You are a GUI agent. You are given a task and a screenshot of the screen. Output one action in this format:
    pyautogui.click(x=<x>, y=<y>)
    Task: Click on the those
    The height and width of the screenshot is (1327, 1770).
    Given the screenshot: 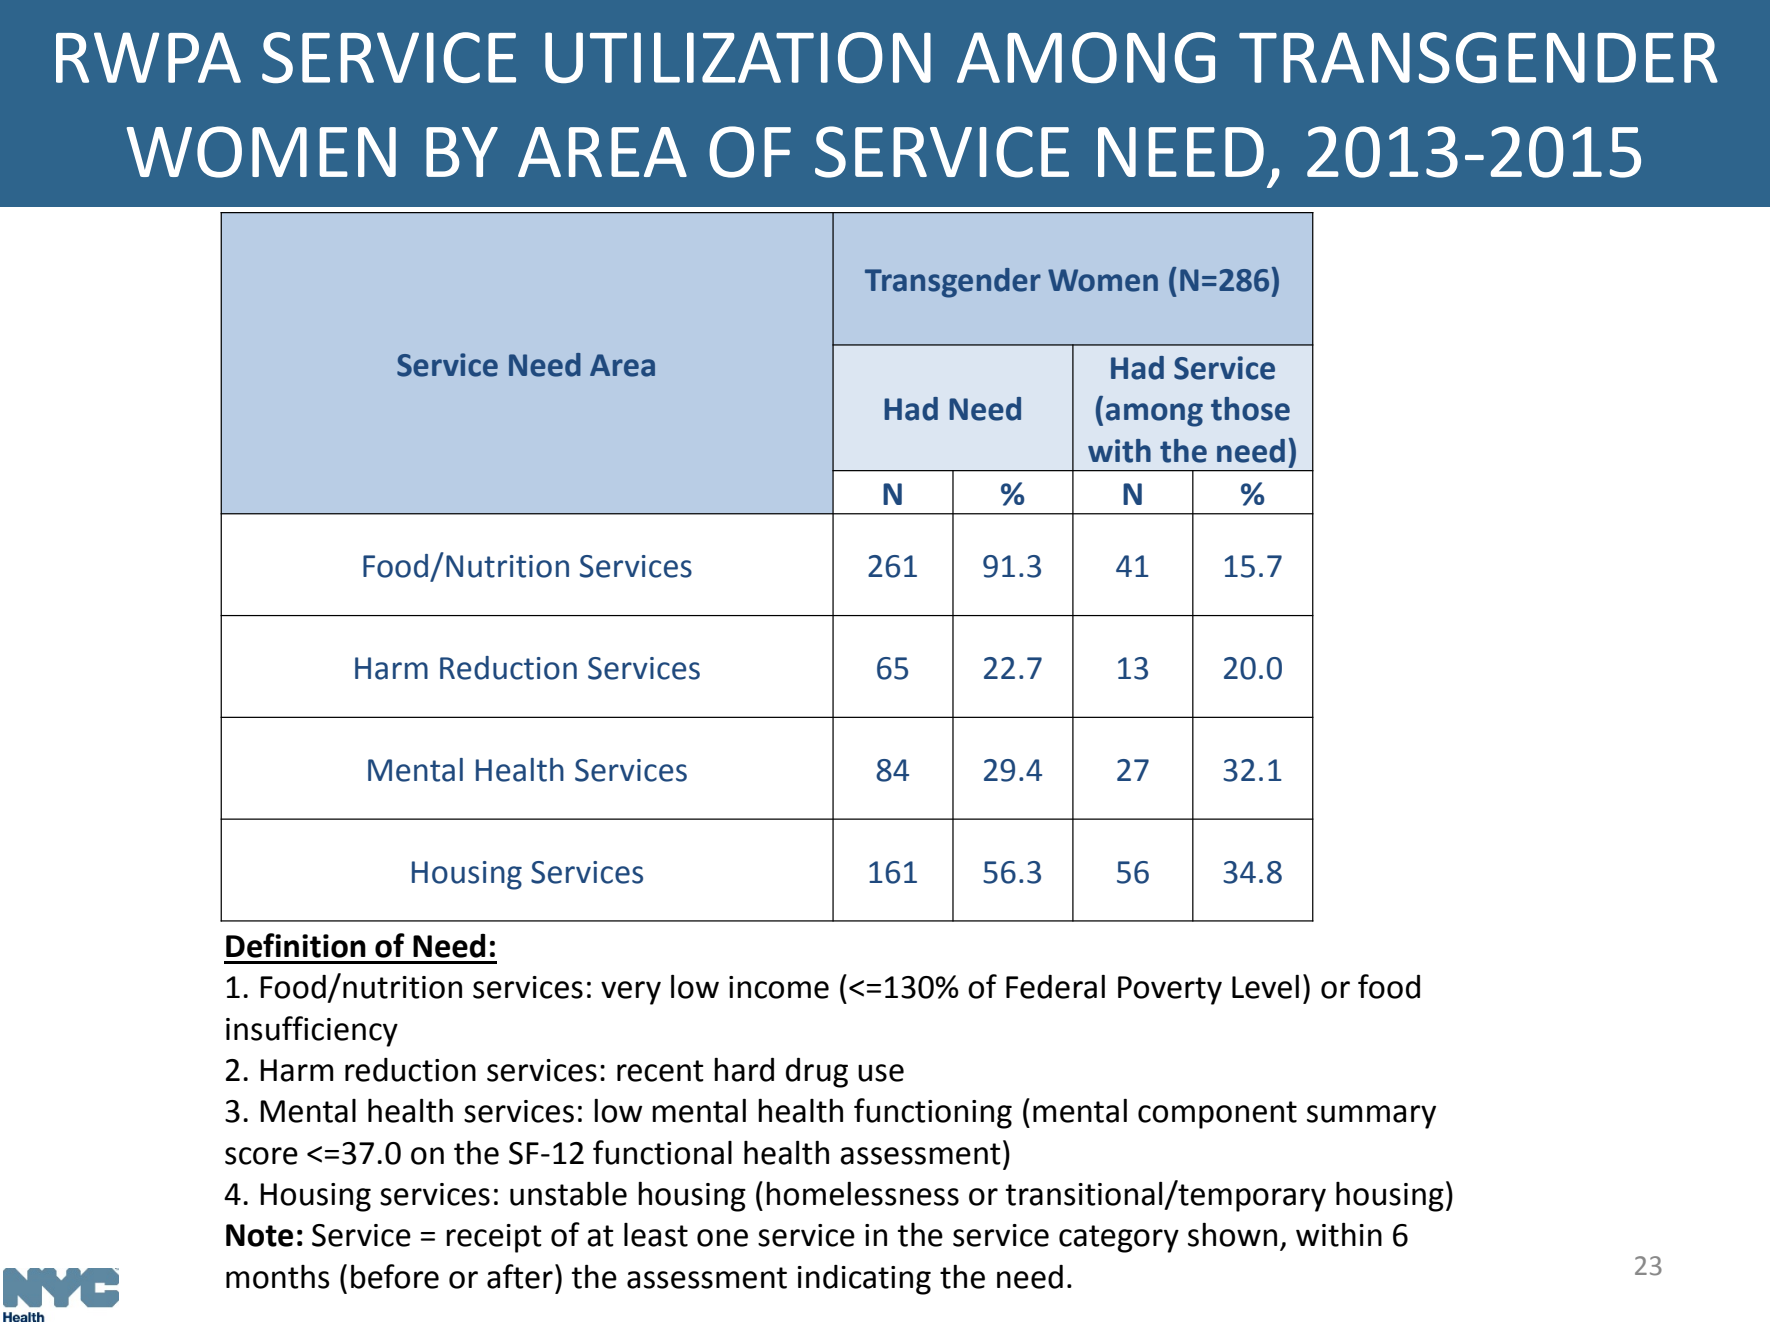 What is the action you would take?
    pyautogui.click(x=1250, y=409)
